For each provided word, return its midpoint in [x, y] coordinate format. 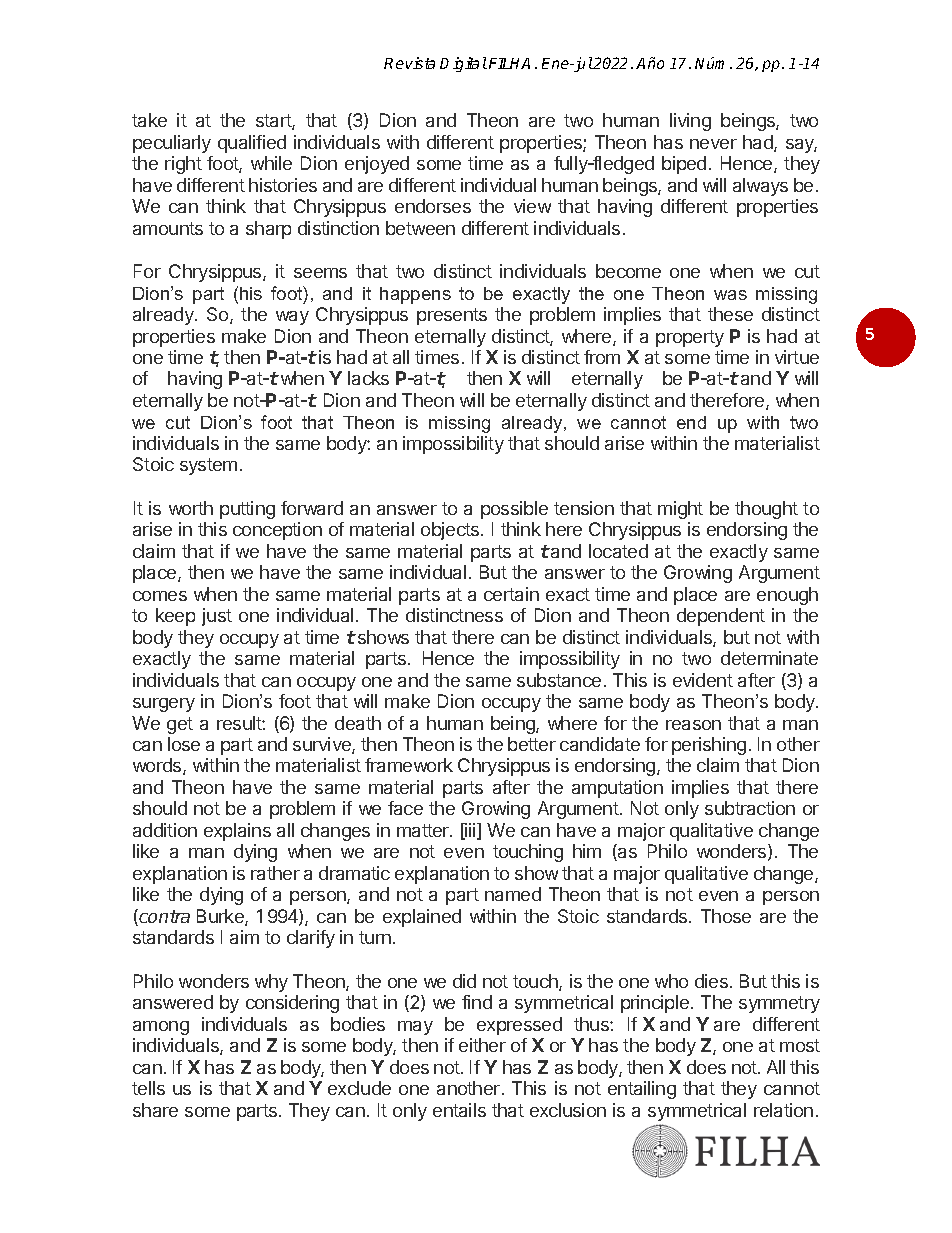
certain [511, 594]
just [217, 617]
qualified [252, 144]
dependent [721, 617]
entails [459, 1110]
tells [148, 1088]
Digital [463, 64]
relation [783, 1110]
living [690, 122]
